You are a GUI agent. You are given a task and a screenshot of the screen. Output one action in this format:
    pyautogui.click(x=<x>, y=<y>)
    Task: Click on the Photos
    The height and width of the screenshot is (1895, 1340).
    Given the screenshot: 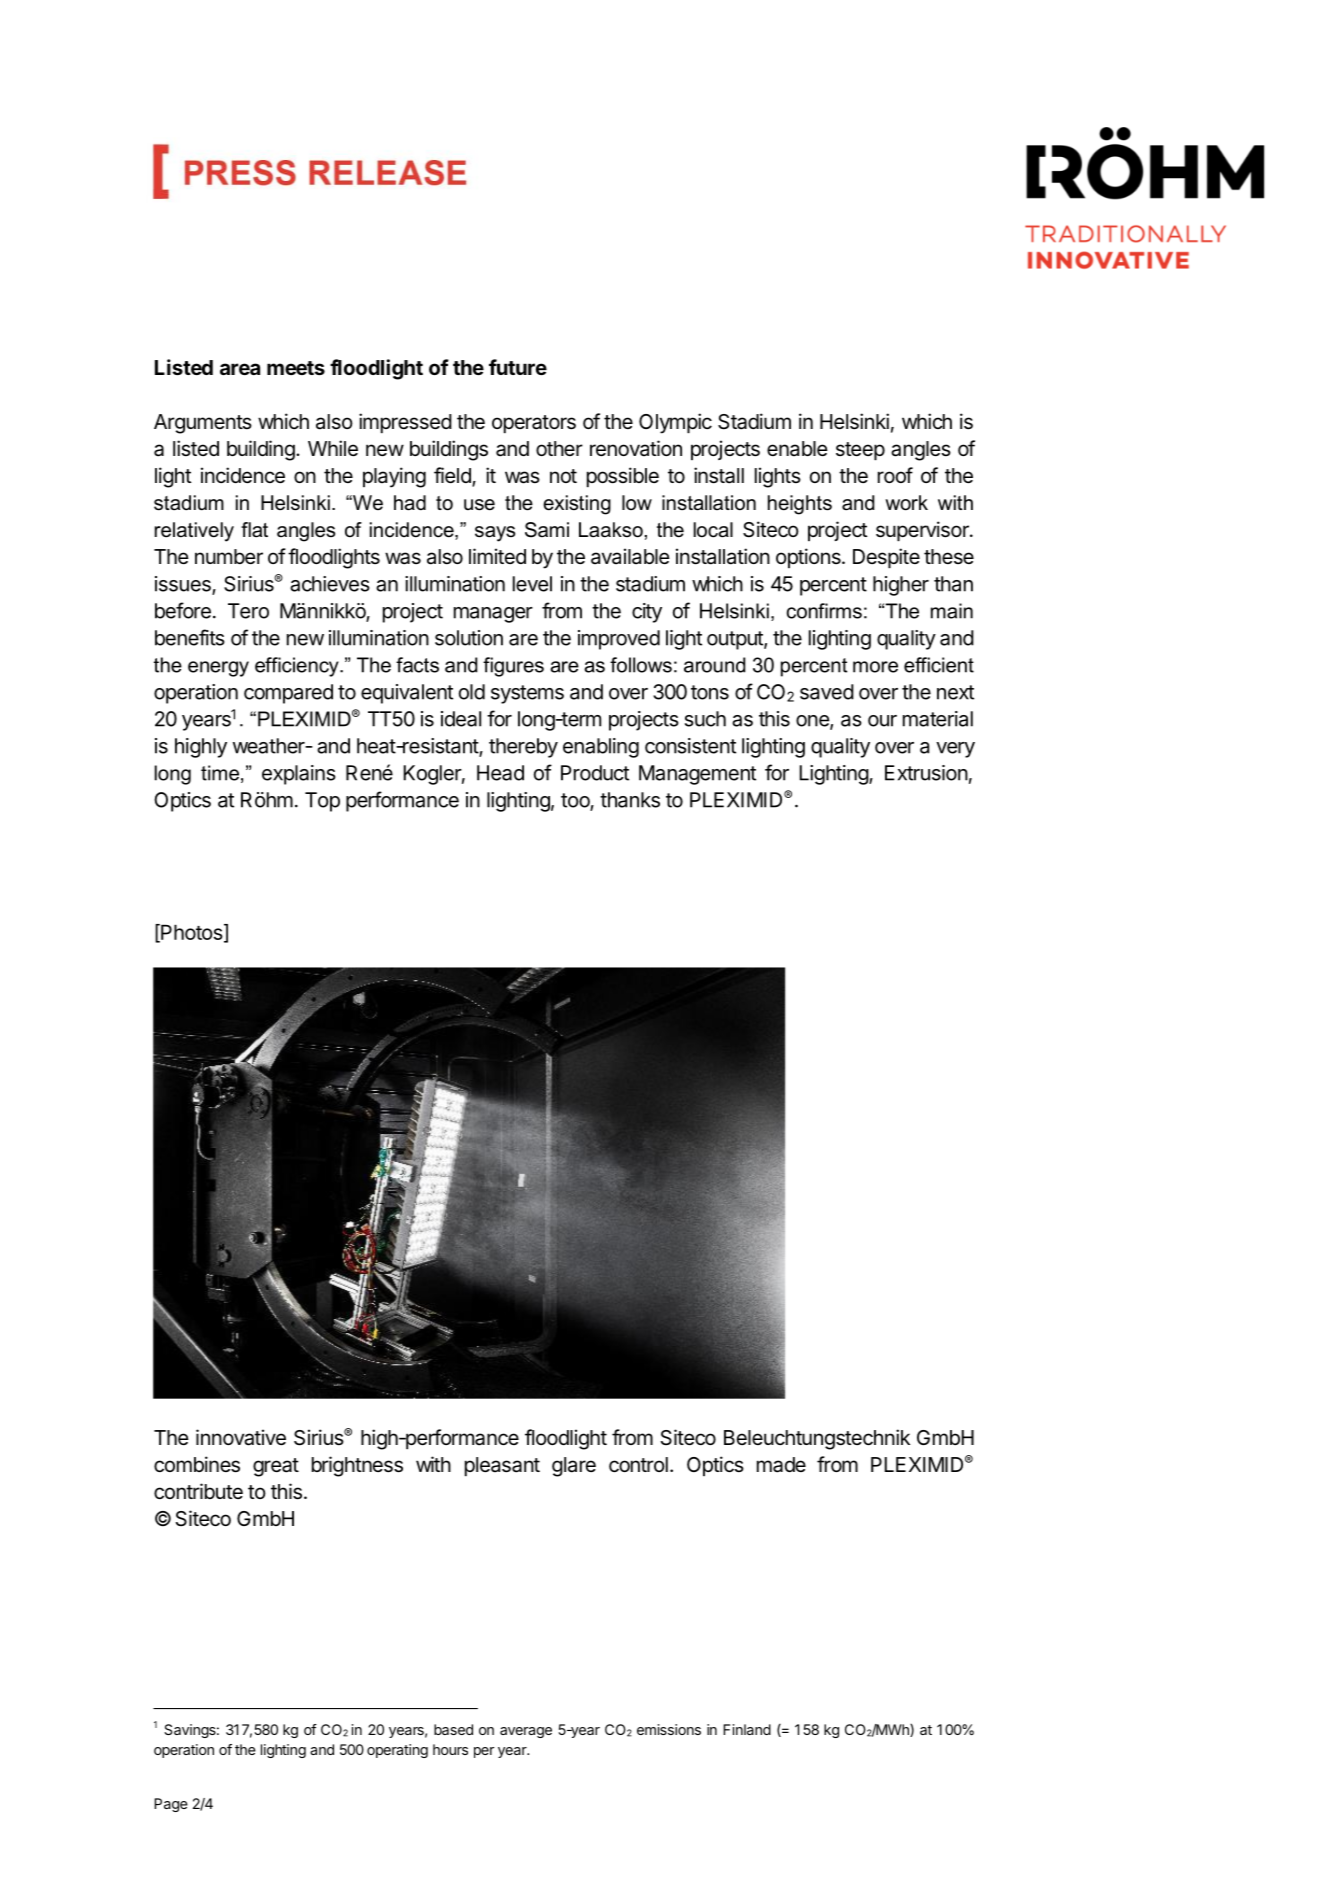 What is the action you would take?
    pyautogui.click(x=191, y=933)
